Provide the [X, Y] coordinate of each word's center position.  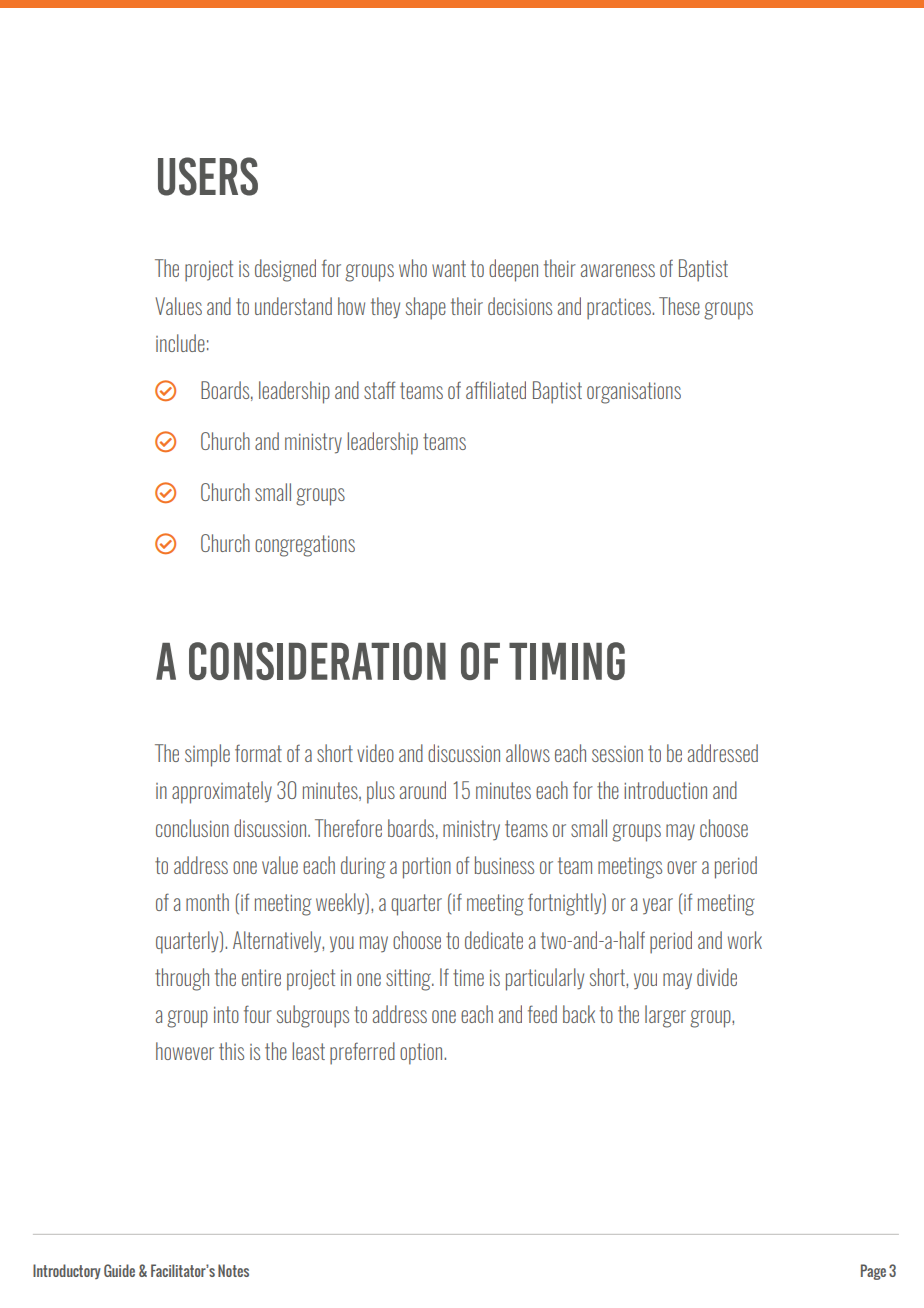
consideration [317, 661]
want [449, 268]
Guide [119, 1270]
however [185, 1051]
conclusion [192, 828]
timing [567, 661]
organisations [634, 393]
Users [208, 176]
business [504, 865]
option [422, 1054]
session [617, 754]
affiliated [496, 390]
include [180, 343]
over [682, 867]
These [679, 306]
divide [717, 977]
